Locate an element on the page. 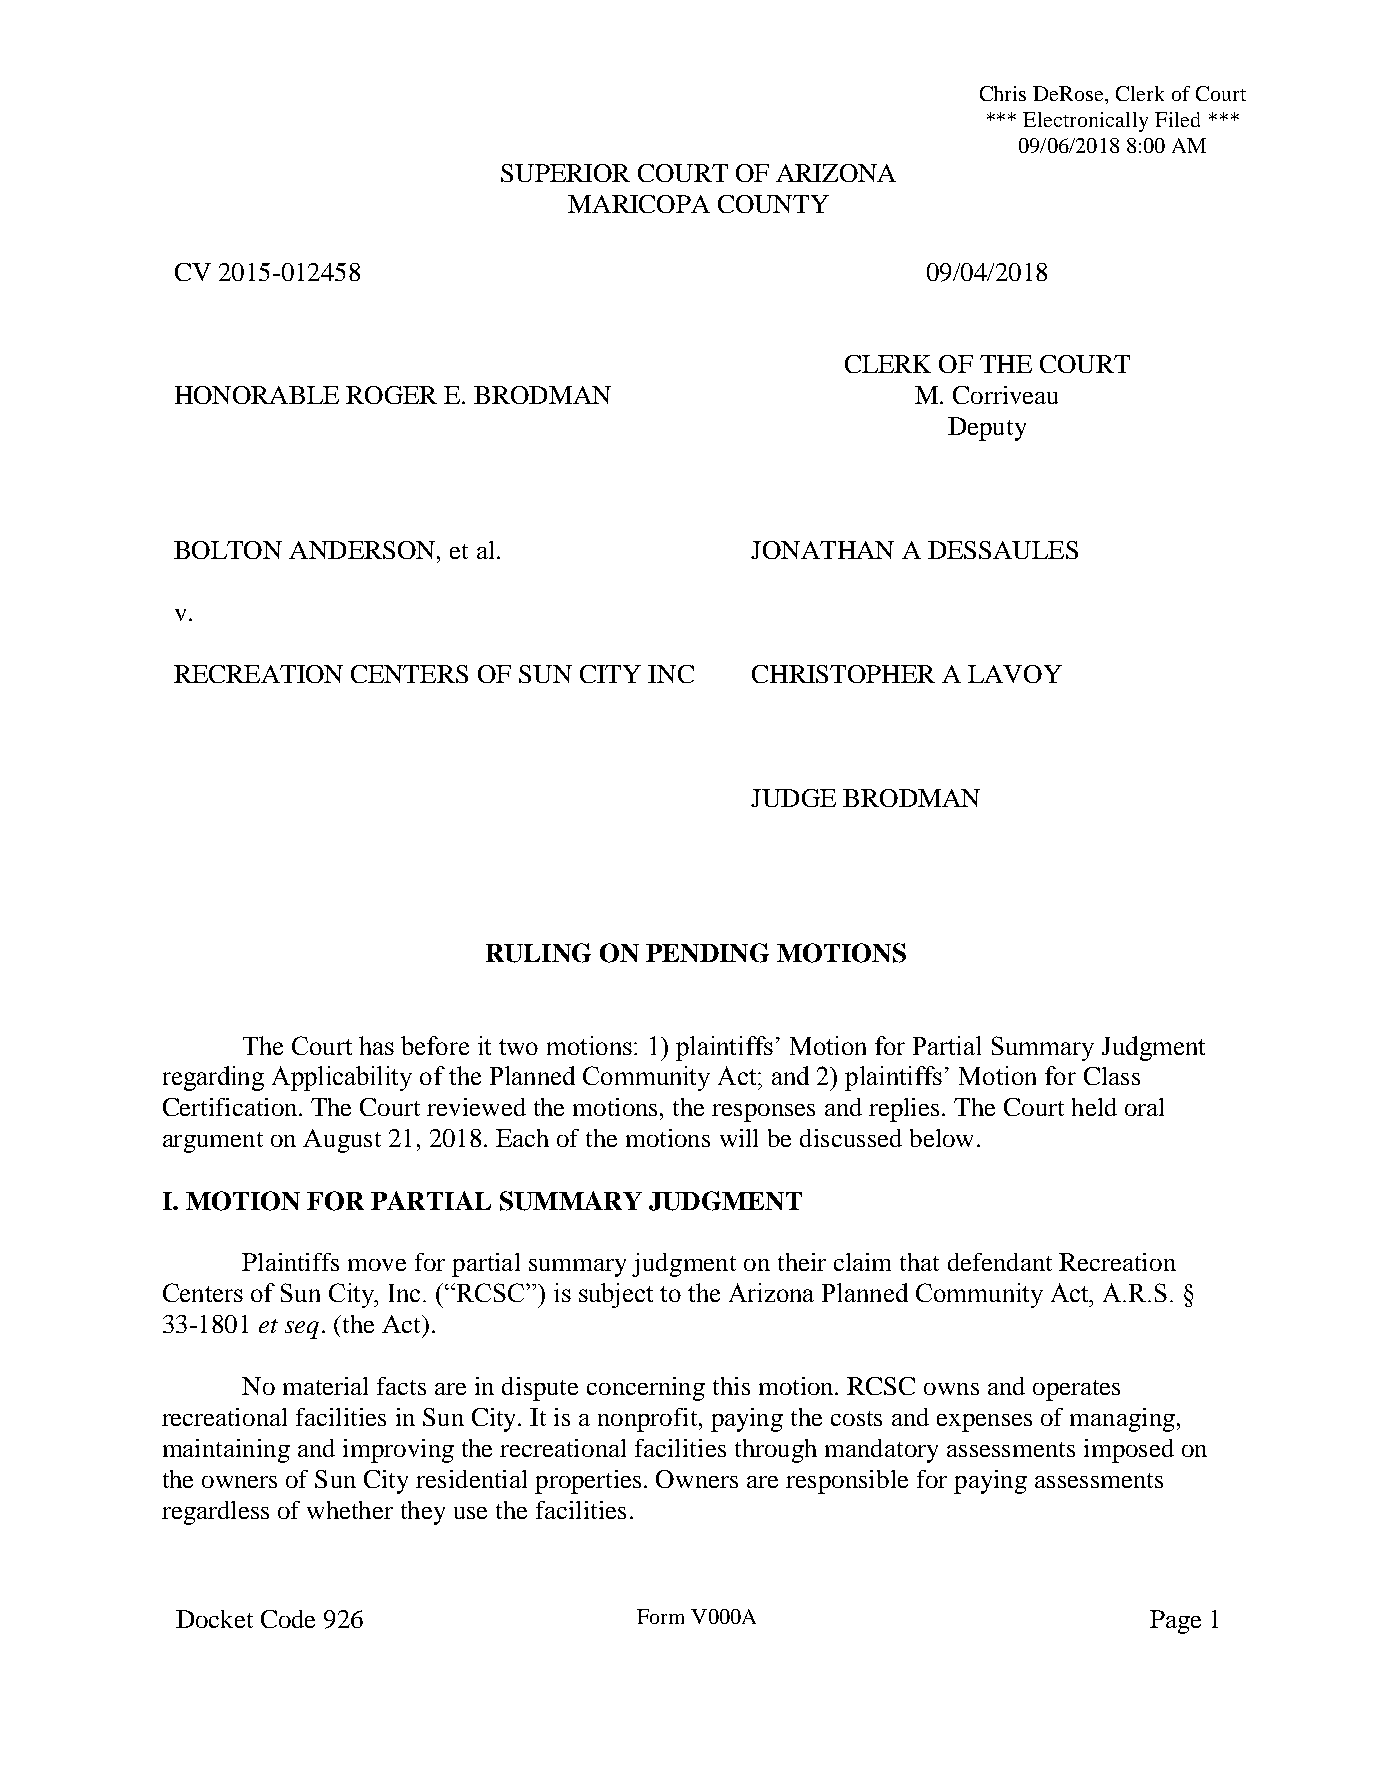 Image resolution: width=1373 pixels, height=1777 pixels. Form is located at coordinates (660, 1616).
